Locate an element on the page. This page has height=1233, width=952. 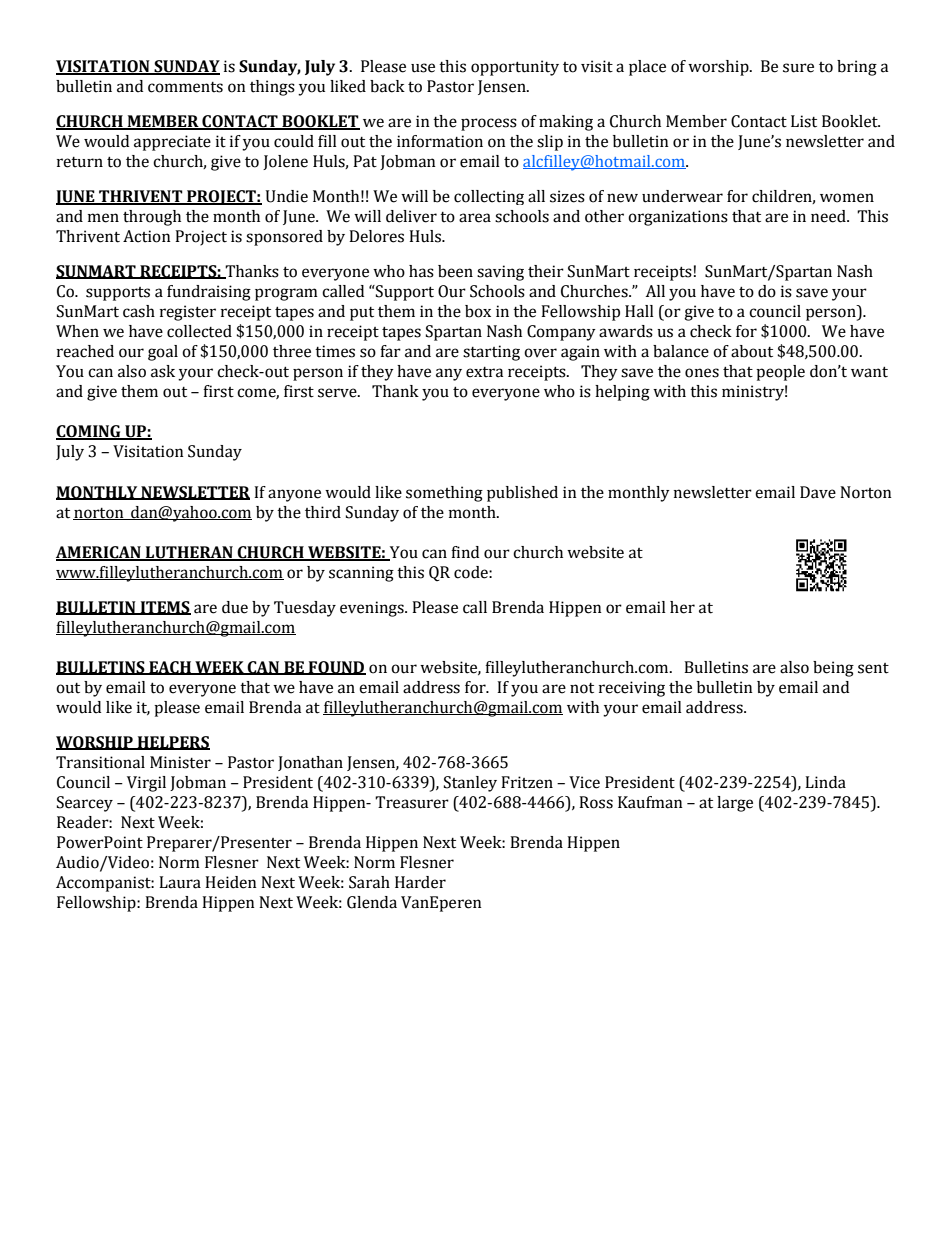
something is located at coordinates (444, 494).
